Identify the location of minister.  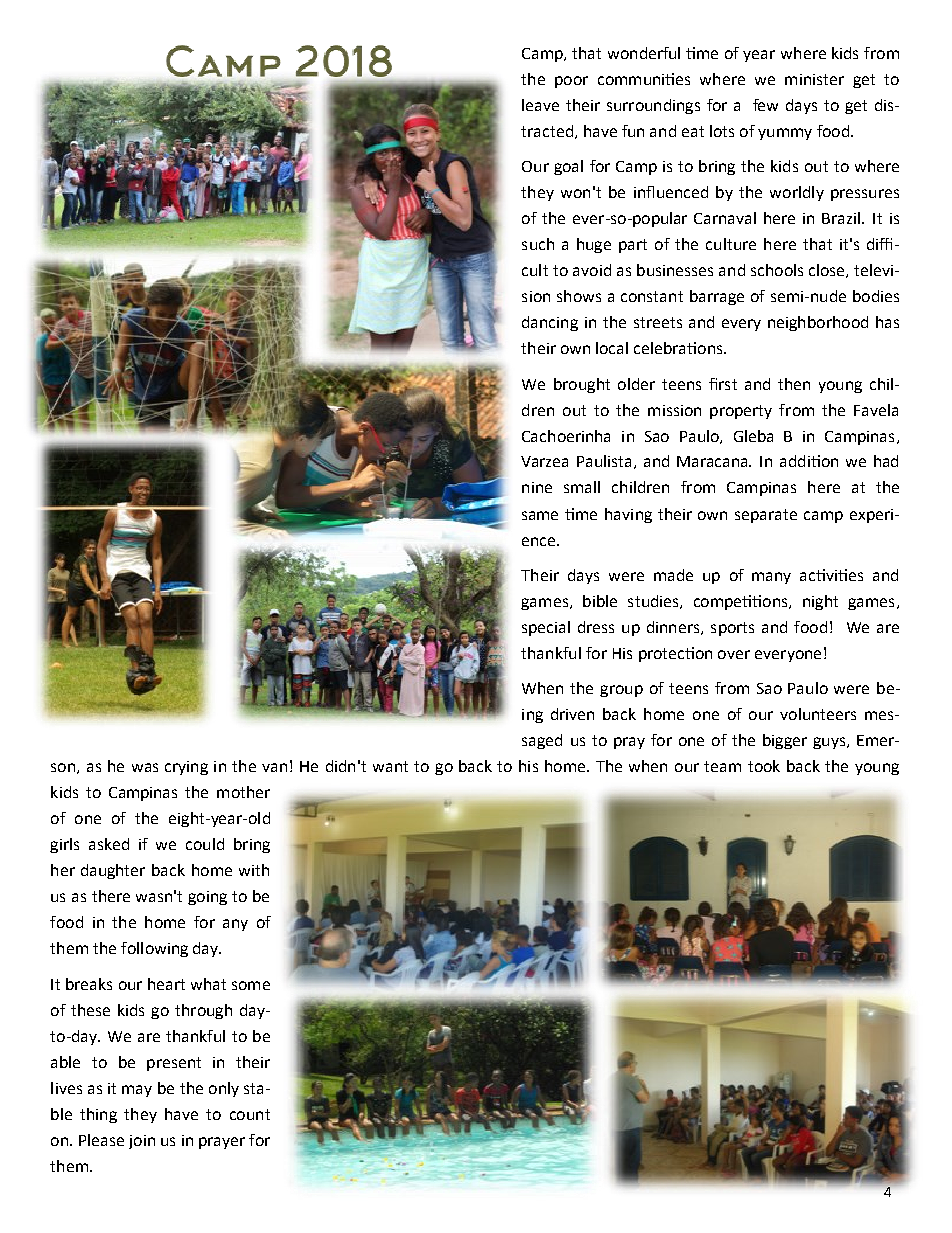
(814, 79).
